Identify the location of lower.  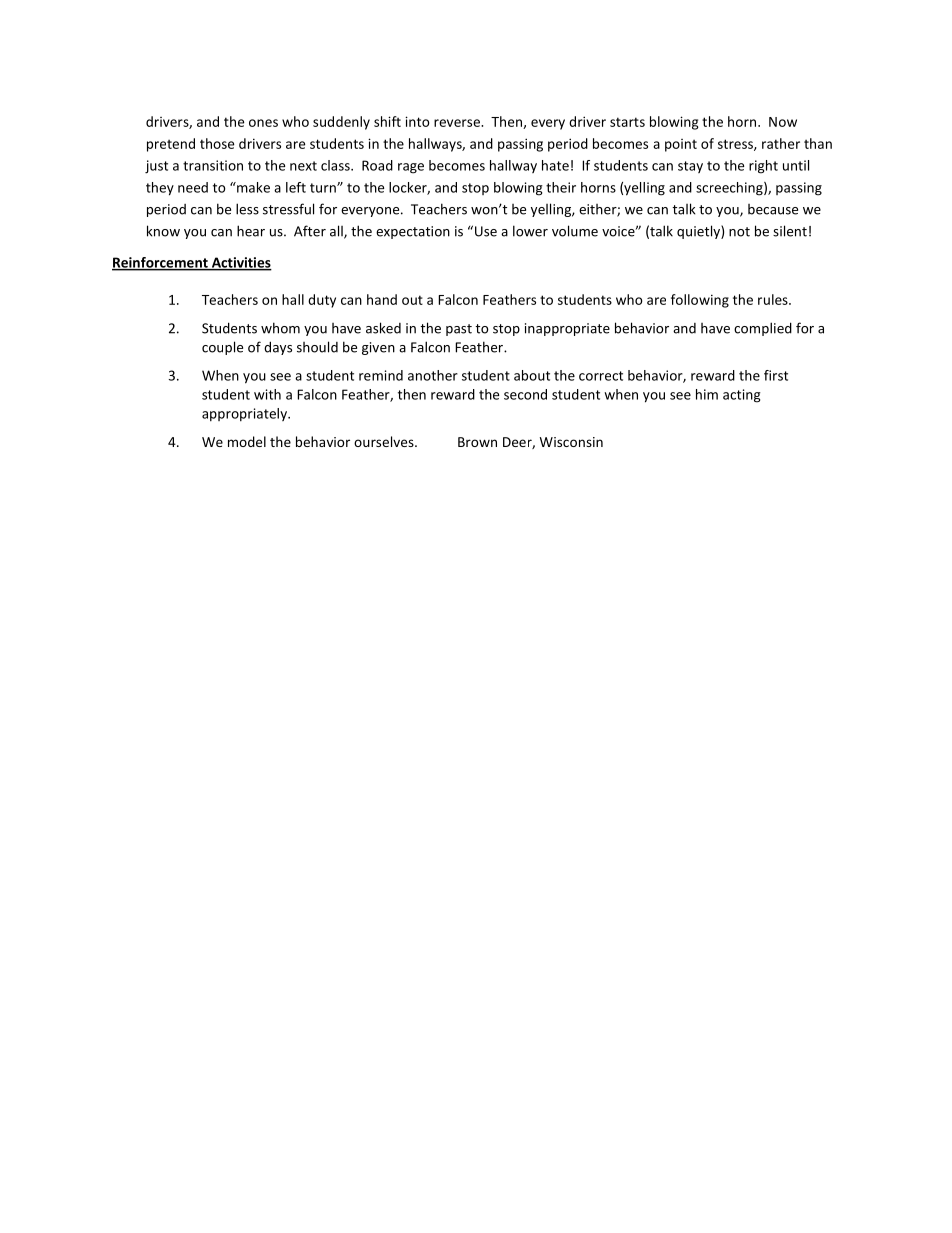
(530, 231).
